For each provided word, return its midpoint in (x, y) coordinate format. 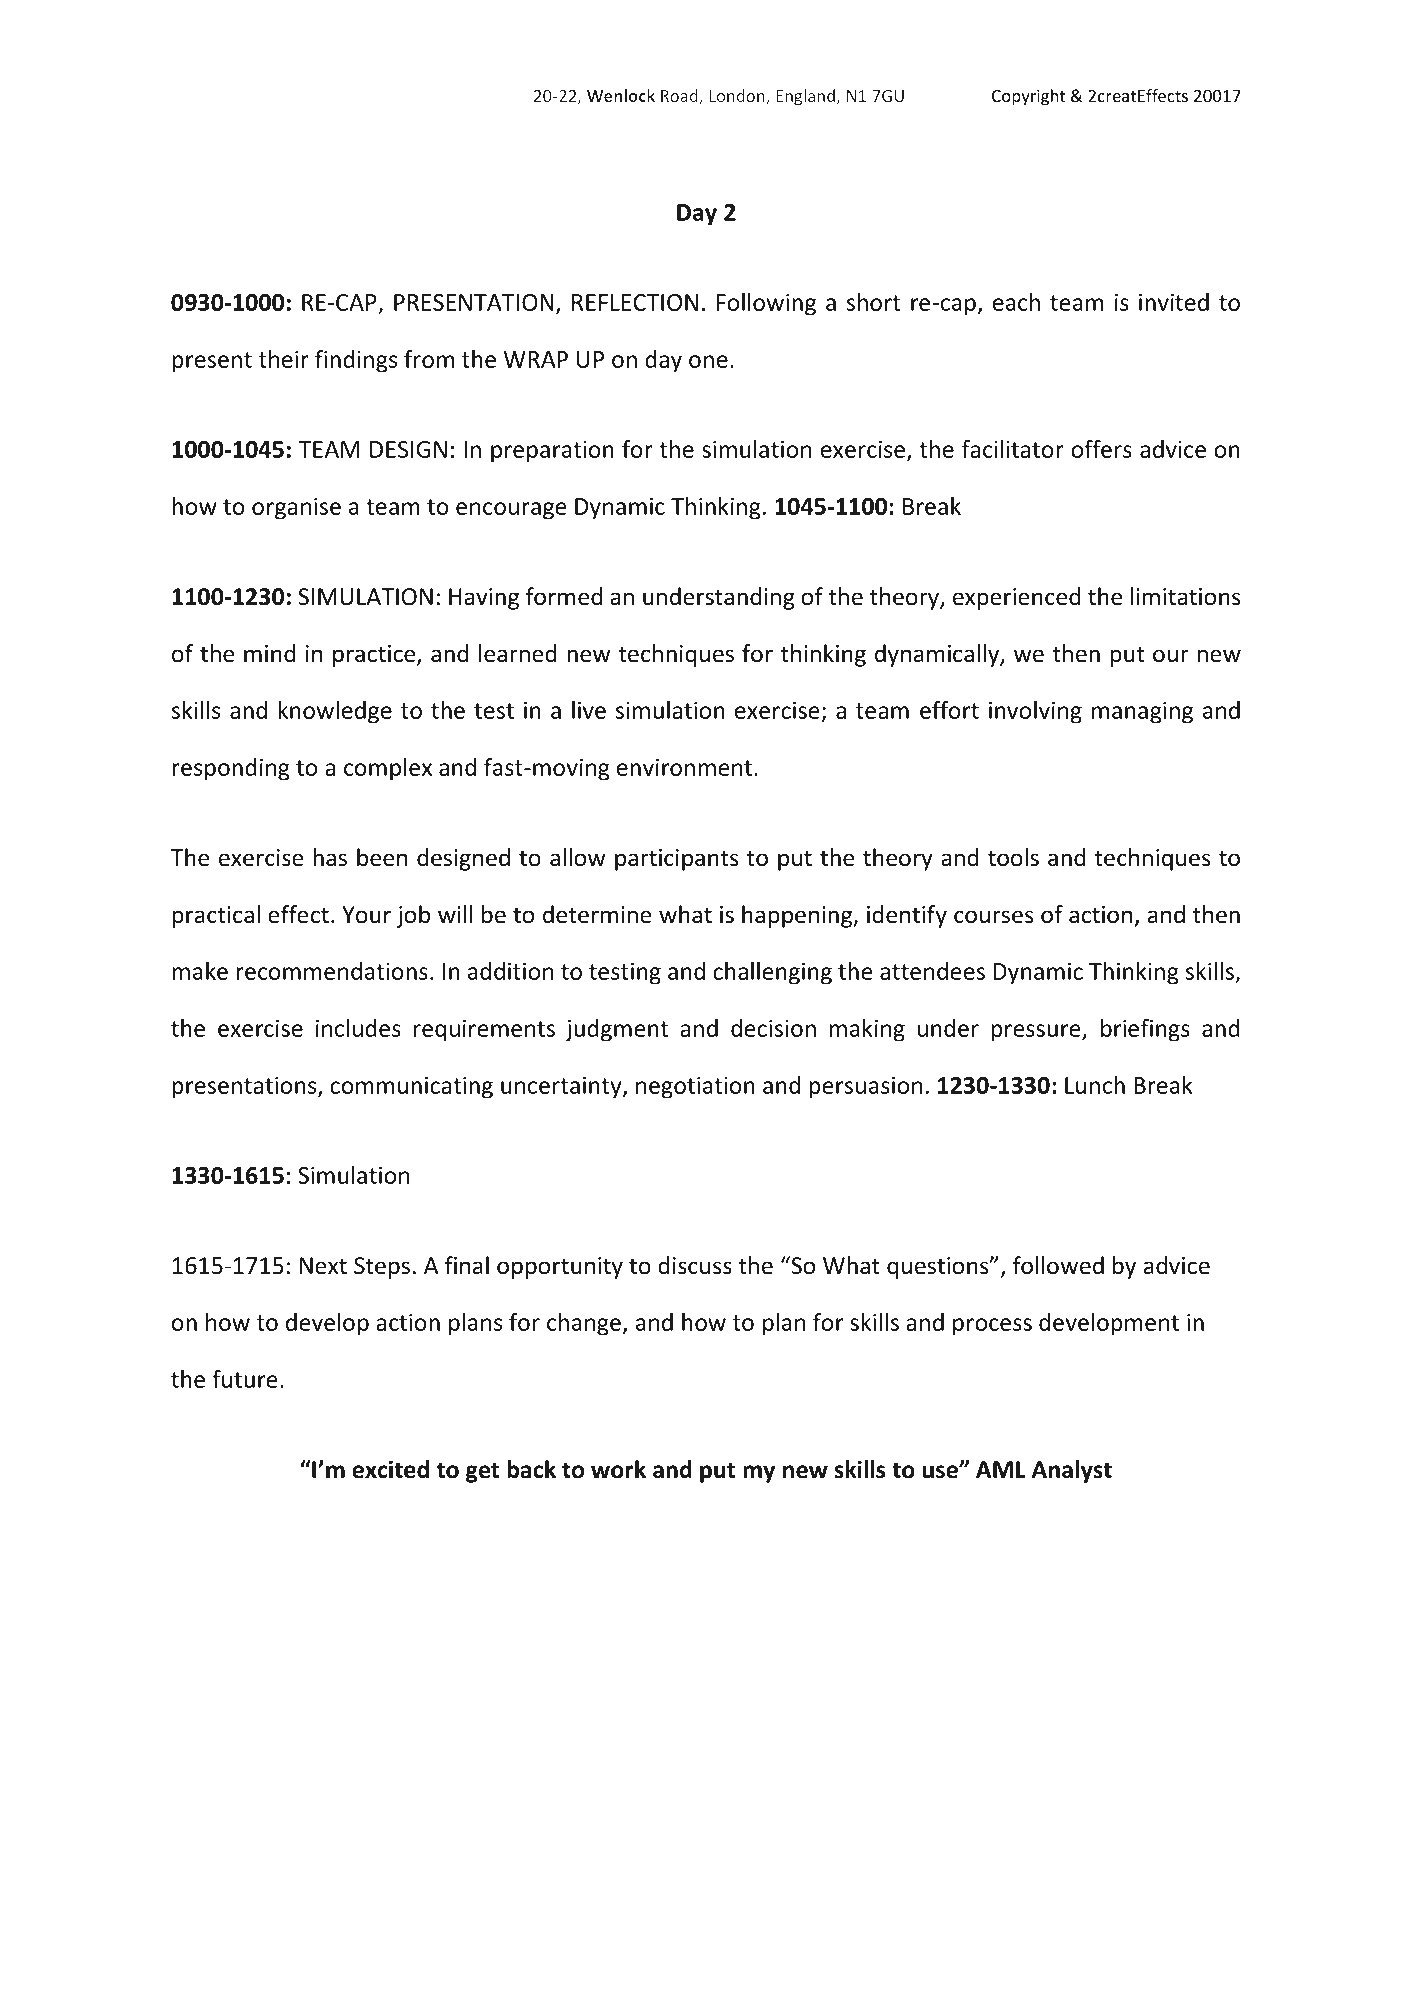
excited (390, 1469)
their (284, 359)
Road (680, 97)
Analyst (1072, 1471)
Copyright (1028, 97)
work (618, 1469)
